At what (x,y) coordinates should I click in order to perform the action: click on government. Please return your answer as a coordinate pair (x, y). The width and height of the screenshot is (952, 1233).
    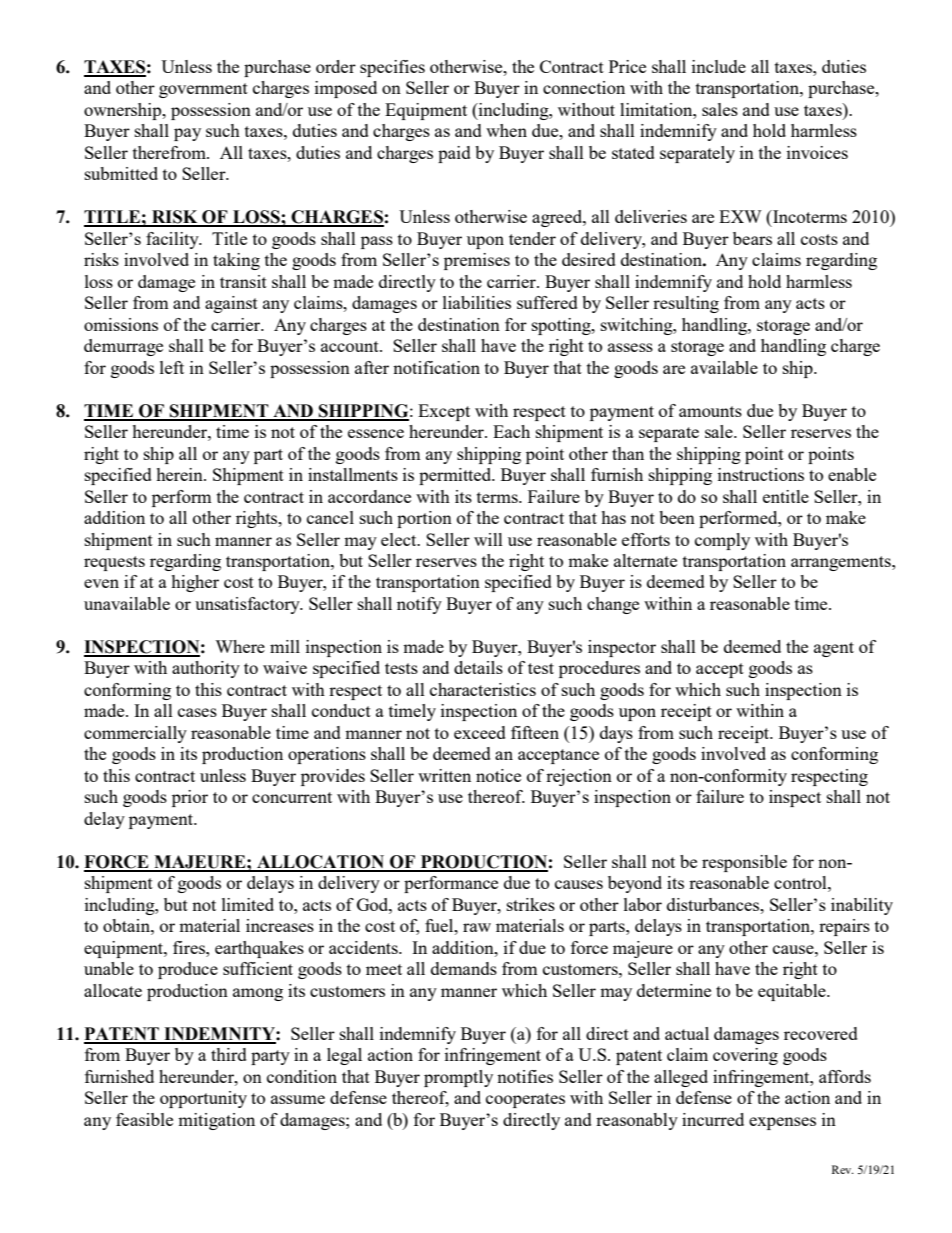
    Looking at the image, I should click on (203, 90).
